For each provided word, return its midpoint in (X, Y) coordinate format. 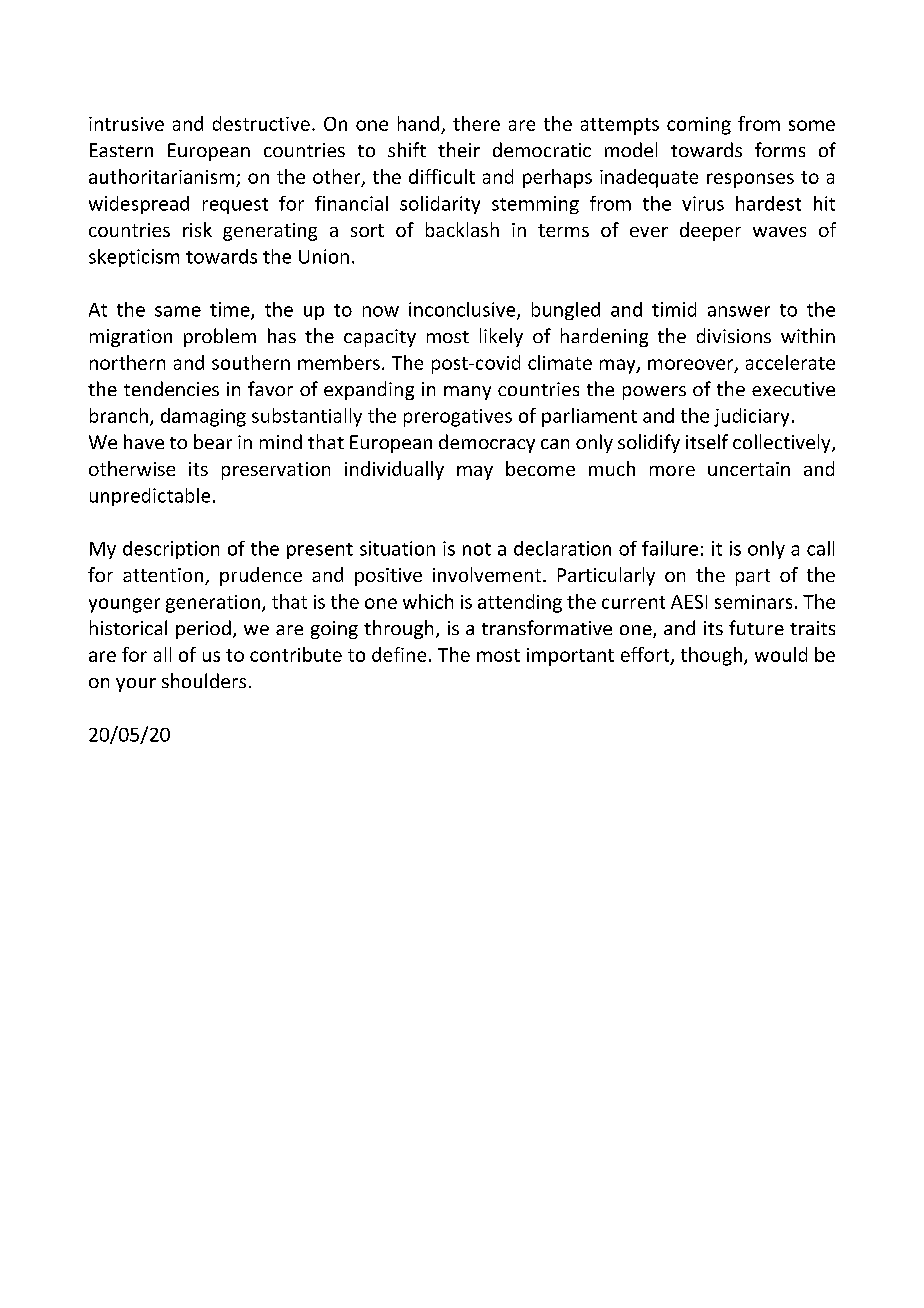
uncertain (749, 469)
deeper (710, 231)
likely (501, 337)
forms (780, 149)
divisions (734, 335)
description (171, 550)
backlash (462, 229)
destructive (261, 123)
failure (670, 548)
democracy (487, 443)
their (459, 149)
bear (213, 441)
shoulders (204, 680)
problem (220, 337)
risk (197, 229)
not (477, 549)
